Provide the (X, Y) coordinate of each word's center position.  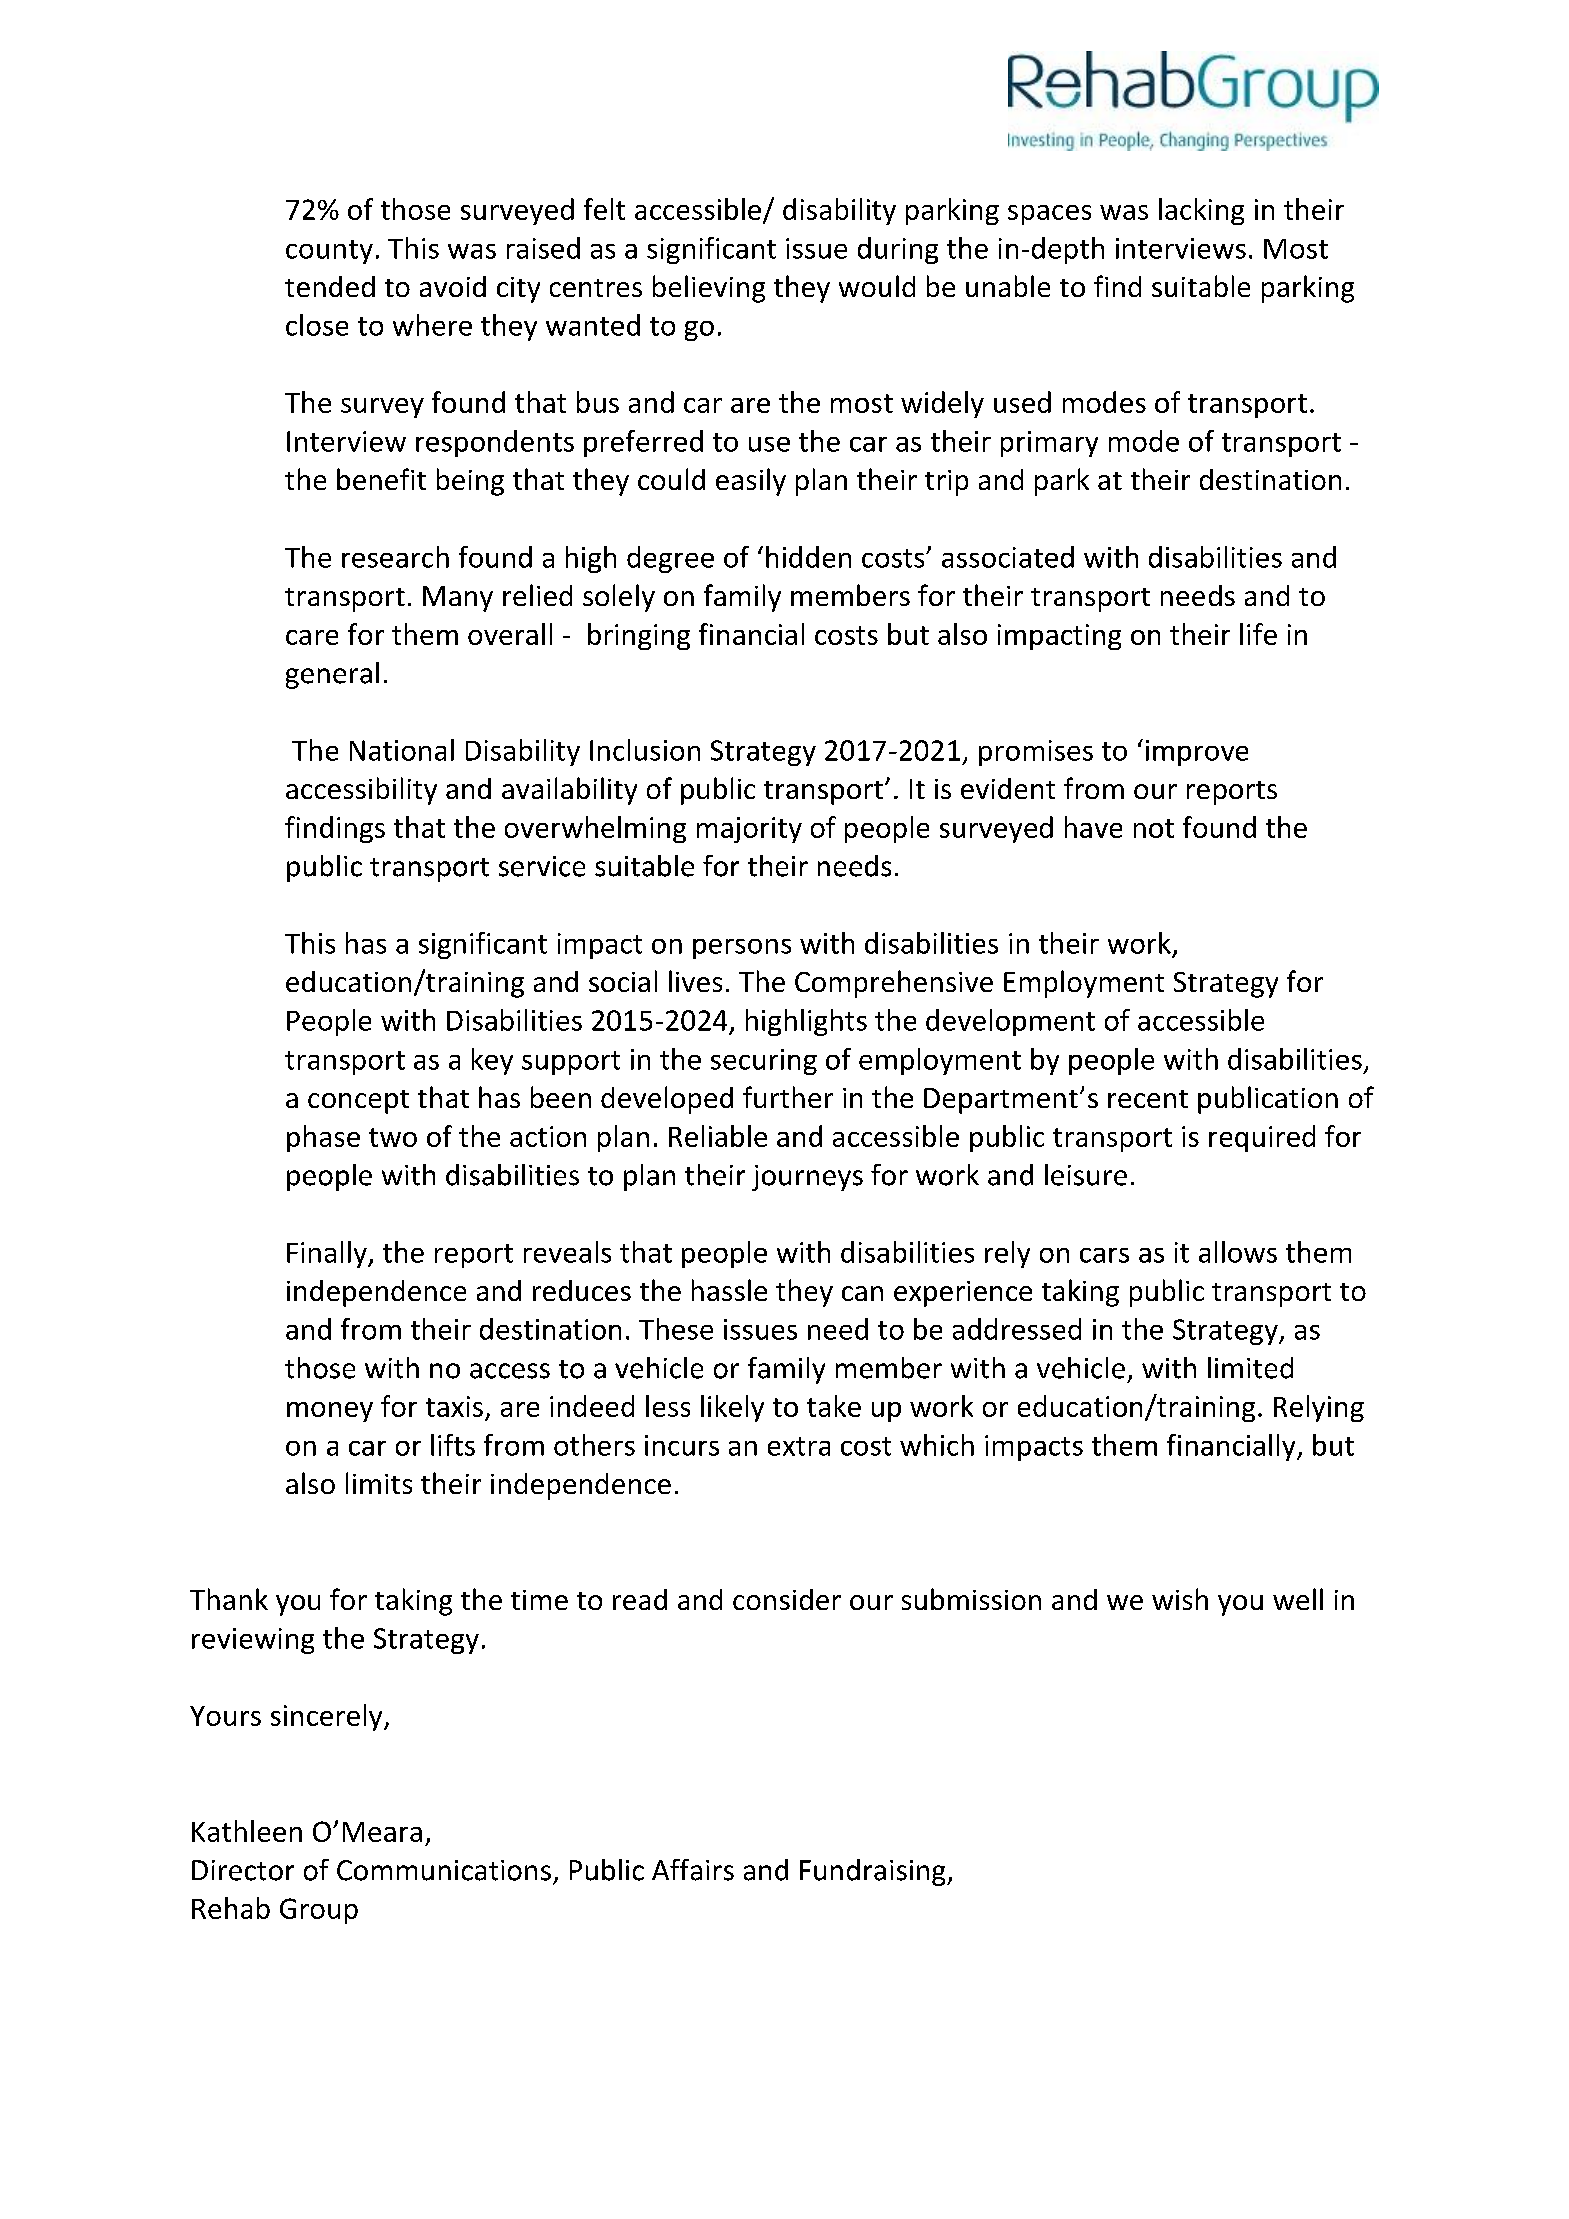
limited (1250, 1368)
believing (709, 289)
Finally (328, 1254)
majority (749, 830)
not (1154, 828)
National (402, 750)
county (329, 252)
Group (319, 1911)
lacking (1201, 211)
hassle (729, 1290)
